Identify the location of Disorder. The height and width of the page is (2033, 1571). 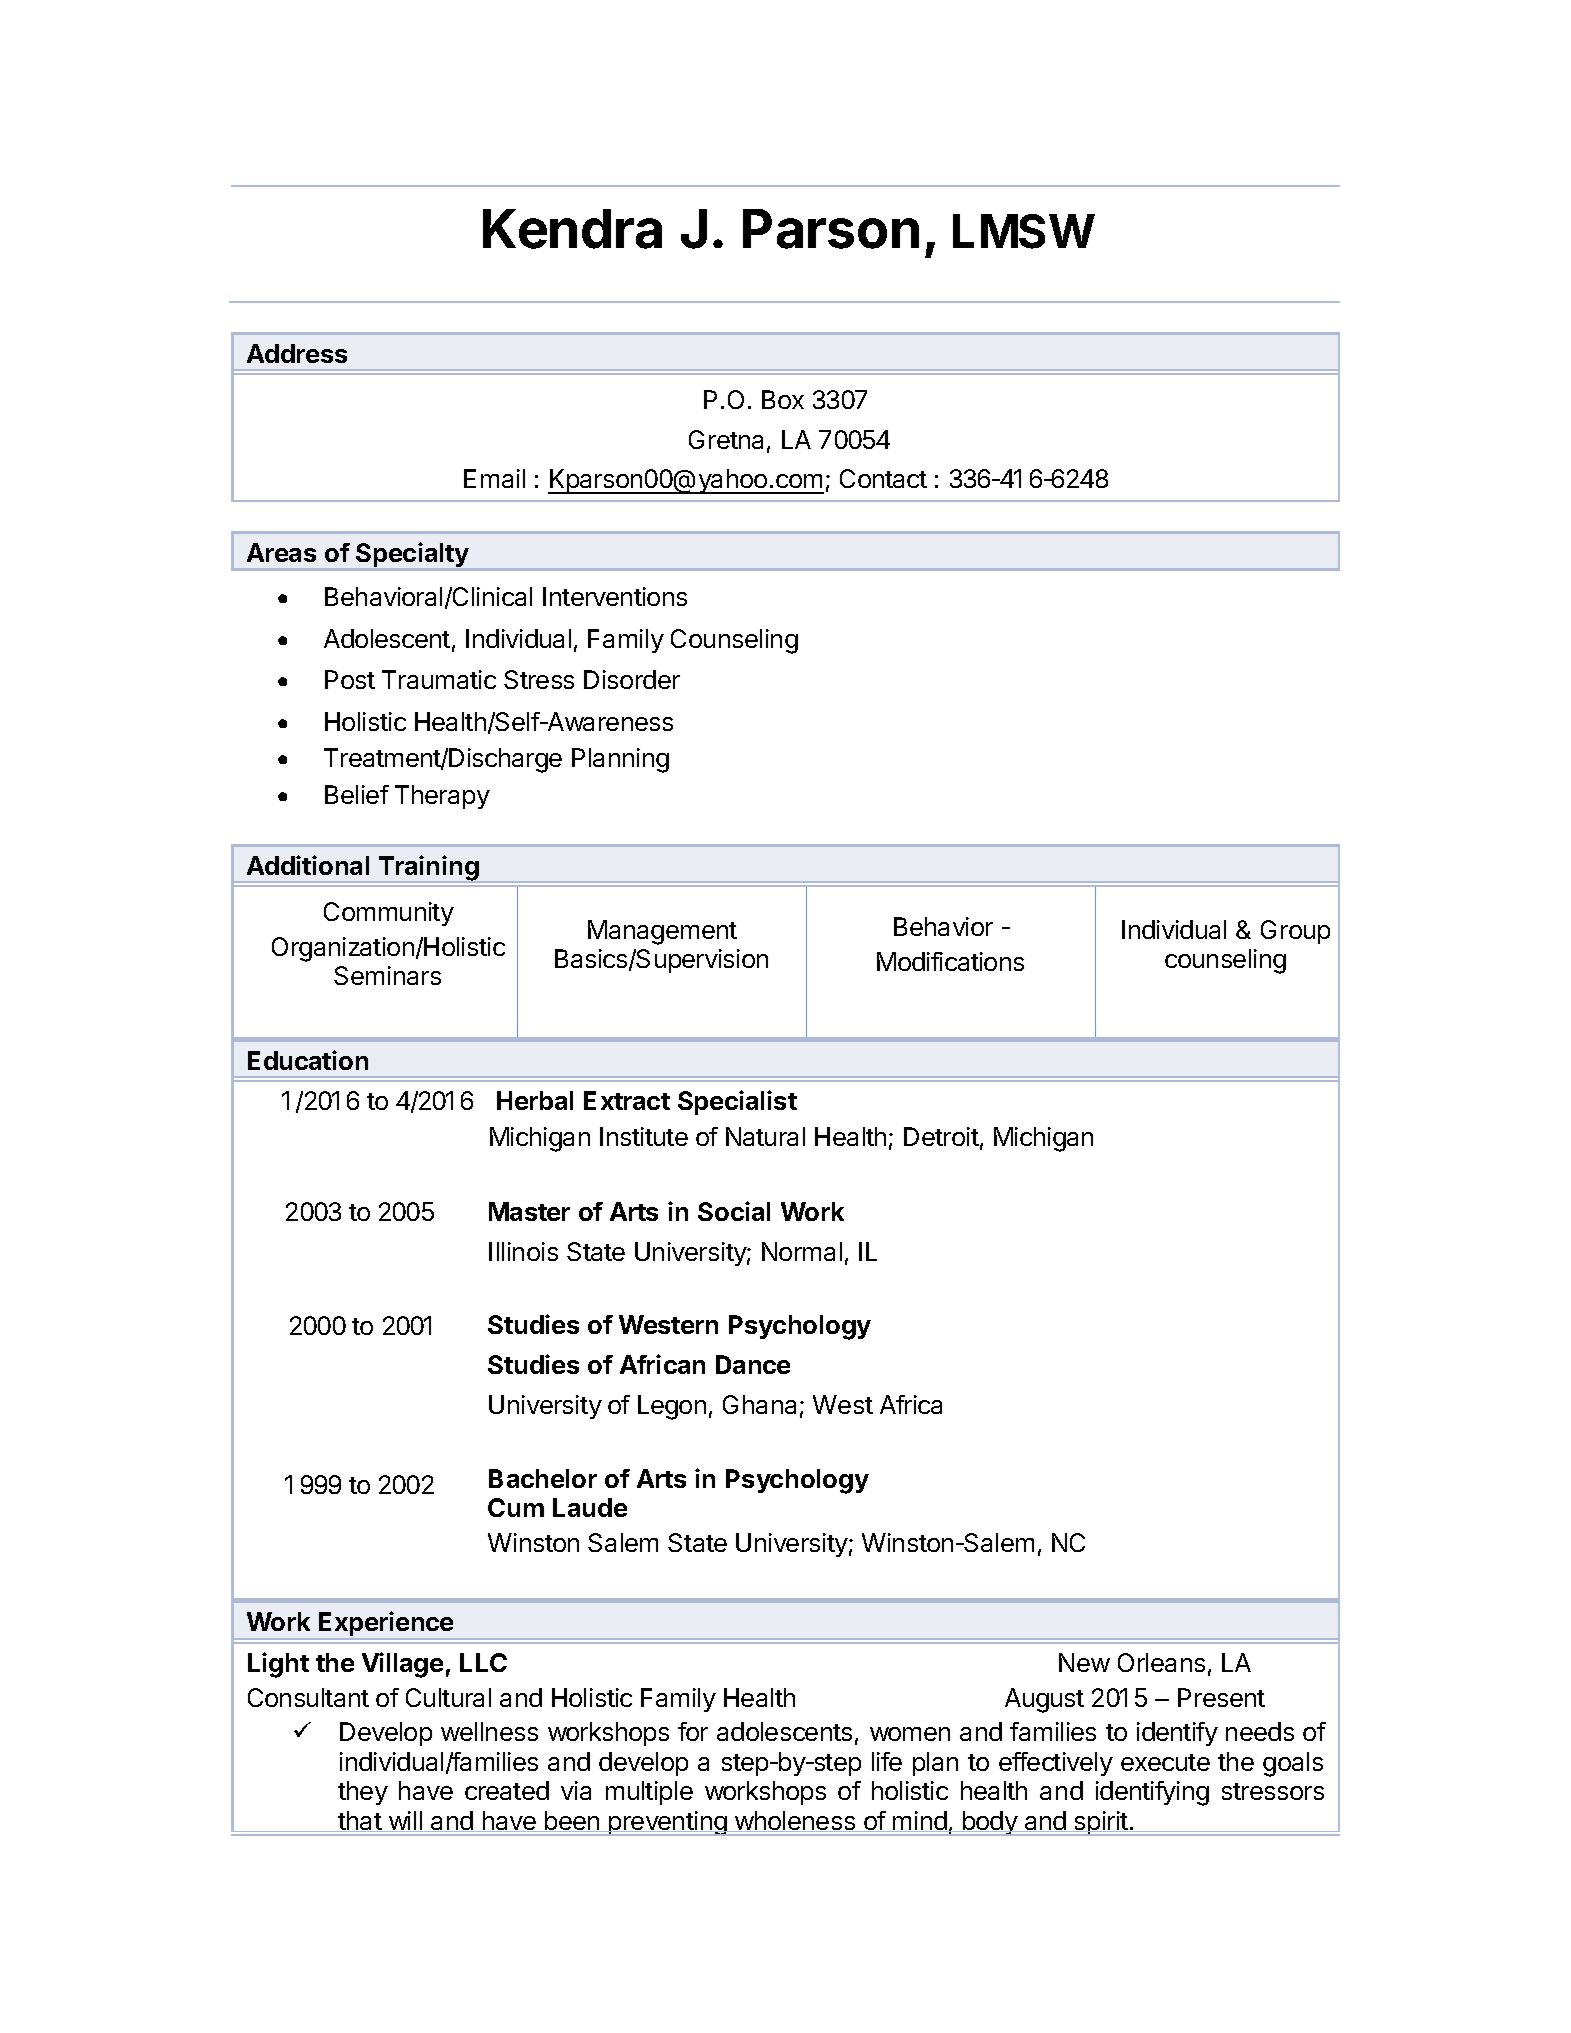
(632, 679).
